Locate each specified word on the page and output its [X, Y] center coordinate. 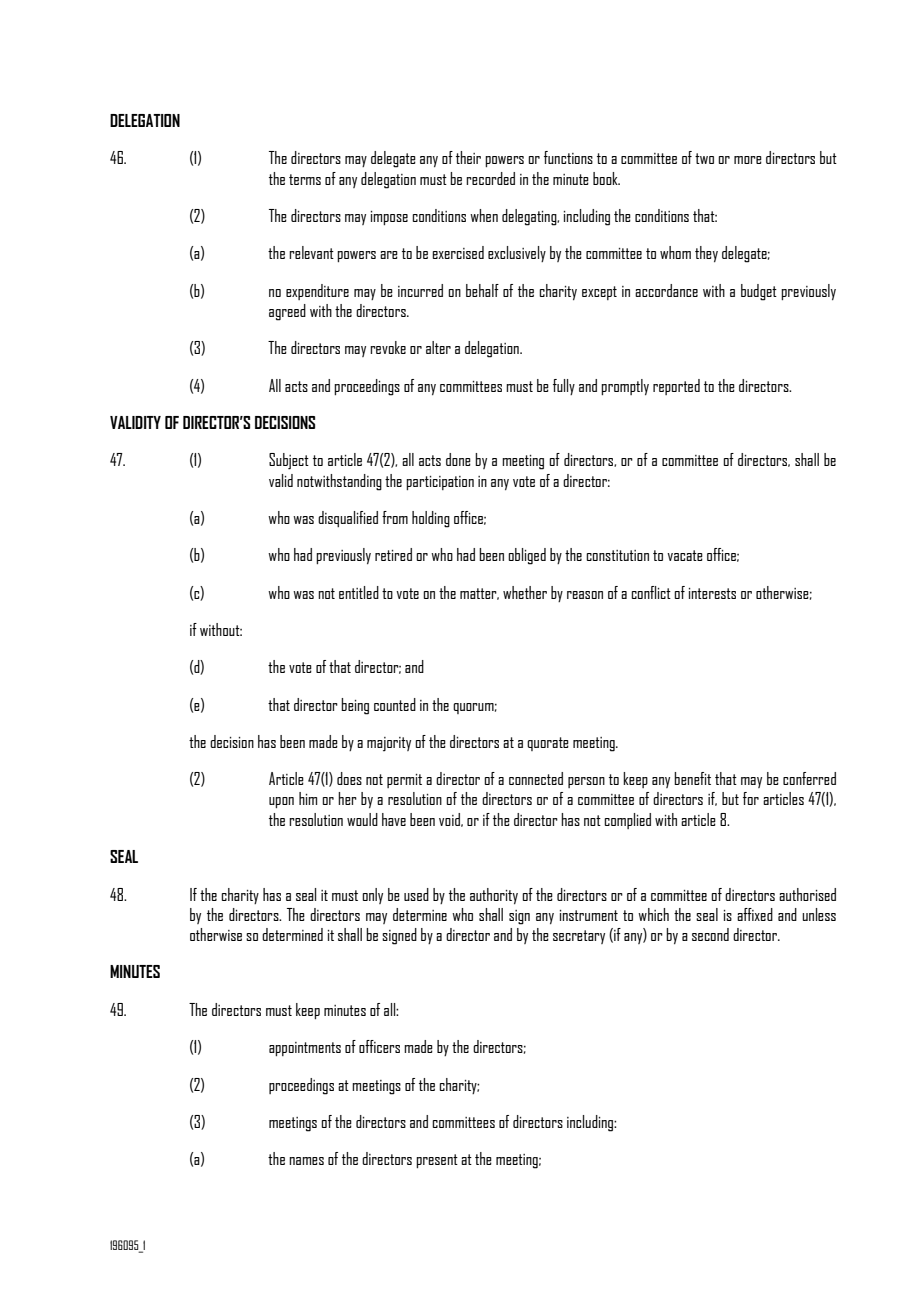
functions [568, 157]
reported [676, 387]
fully [564, 387]
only [372, 896]
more [748, 160]
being [355, 706]
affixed [755, 914]
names [306, 1161]
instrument [589, 915]
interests [712, 593]
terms [305, 179]
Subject [289, 461]
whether [525, 592]
